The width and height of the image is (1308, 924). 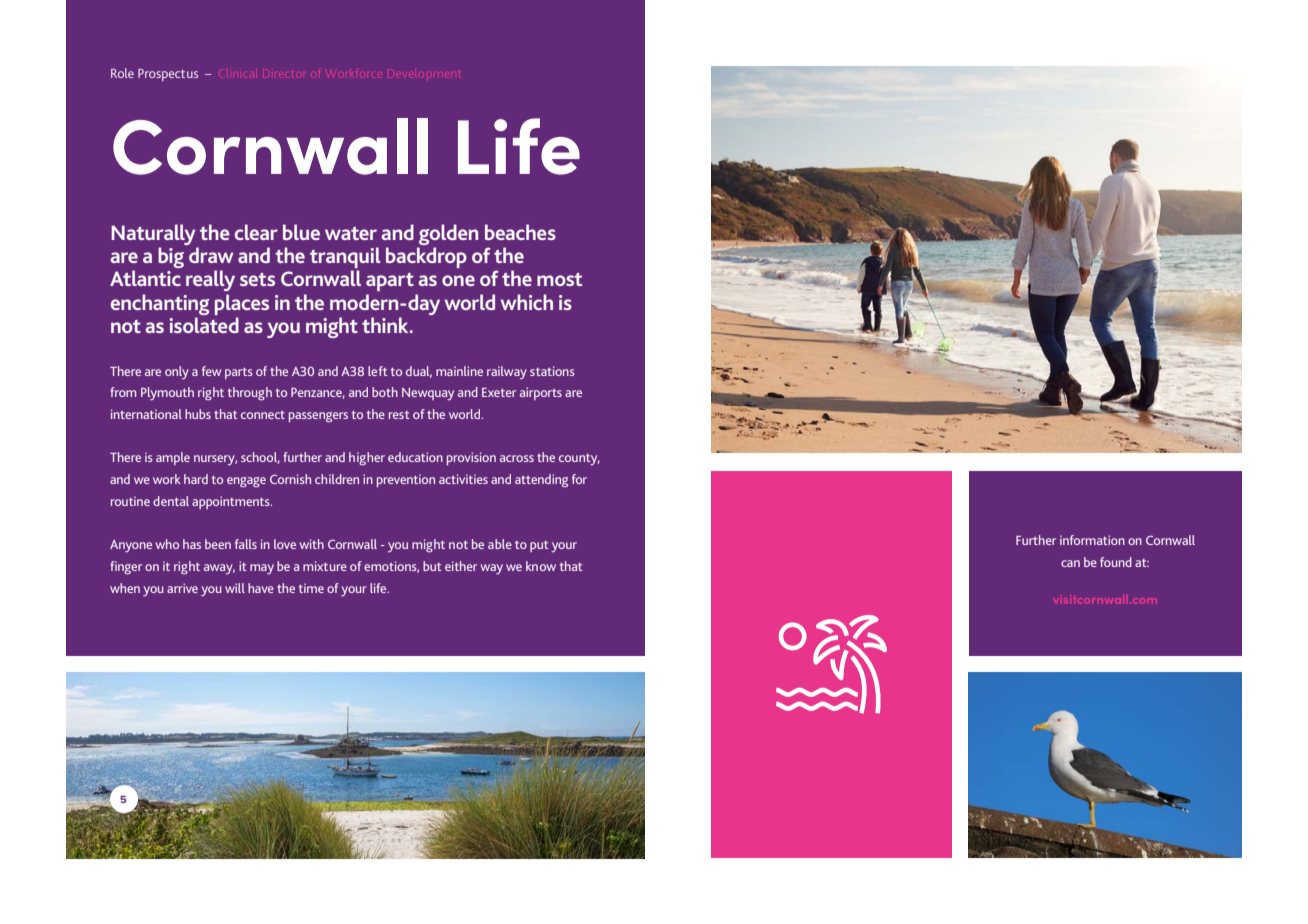 I want to click on which, so click(x=526, y=302).
